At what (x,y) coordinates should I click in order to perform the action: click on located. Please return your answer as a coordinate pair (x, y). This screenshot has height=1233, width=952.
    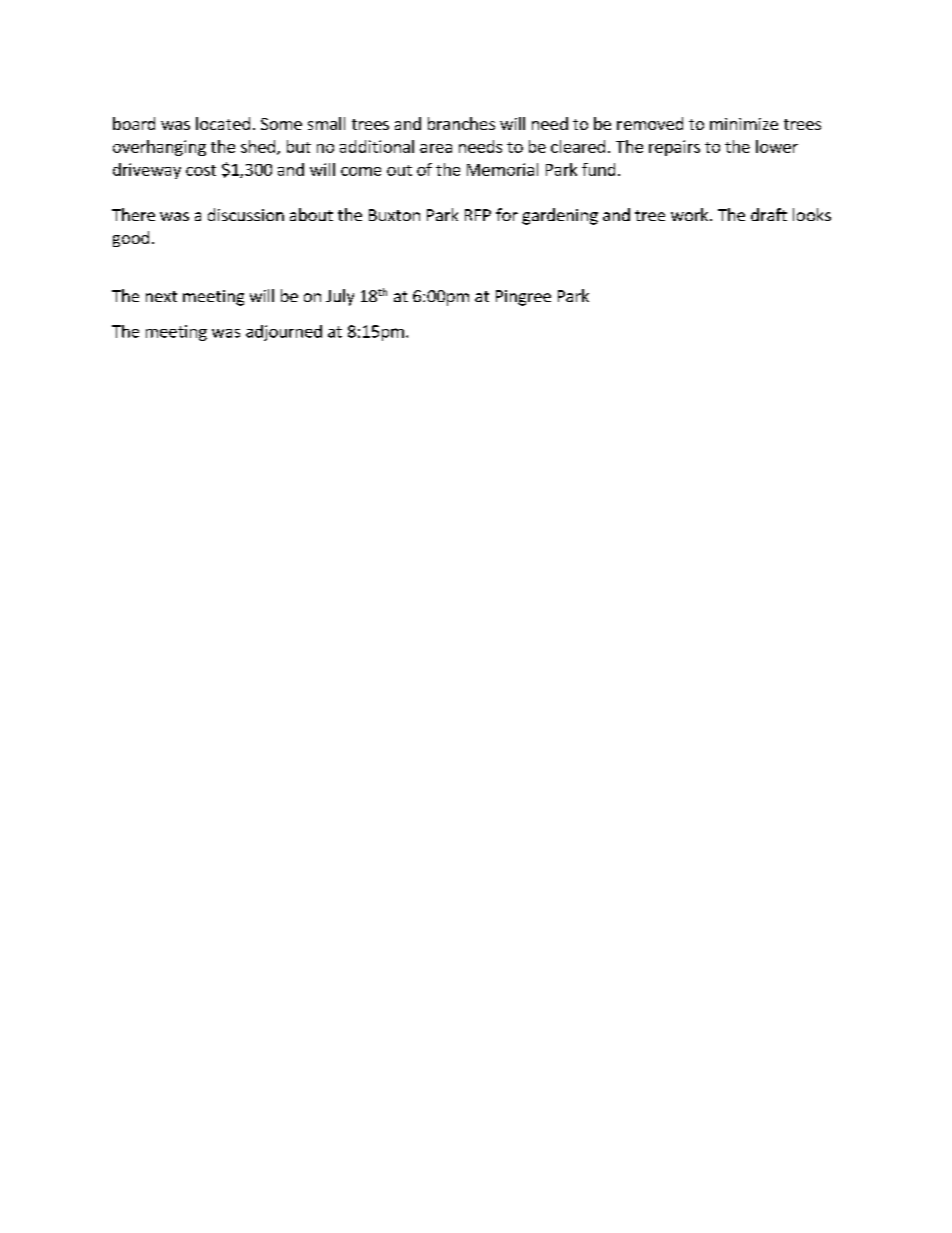
    Looking at the image, I should click on (223, 123).
